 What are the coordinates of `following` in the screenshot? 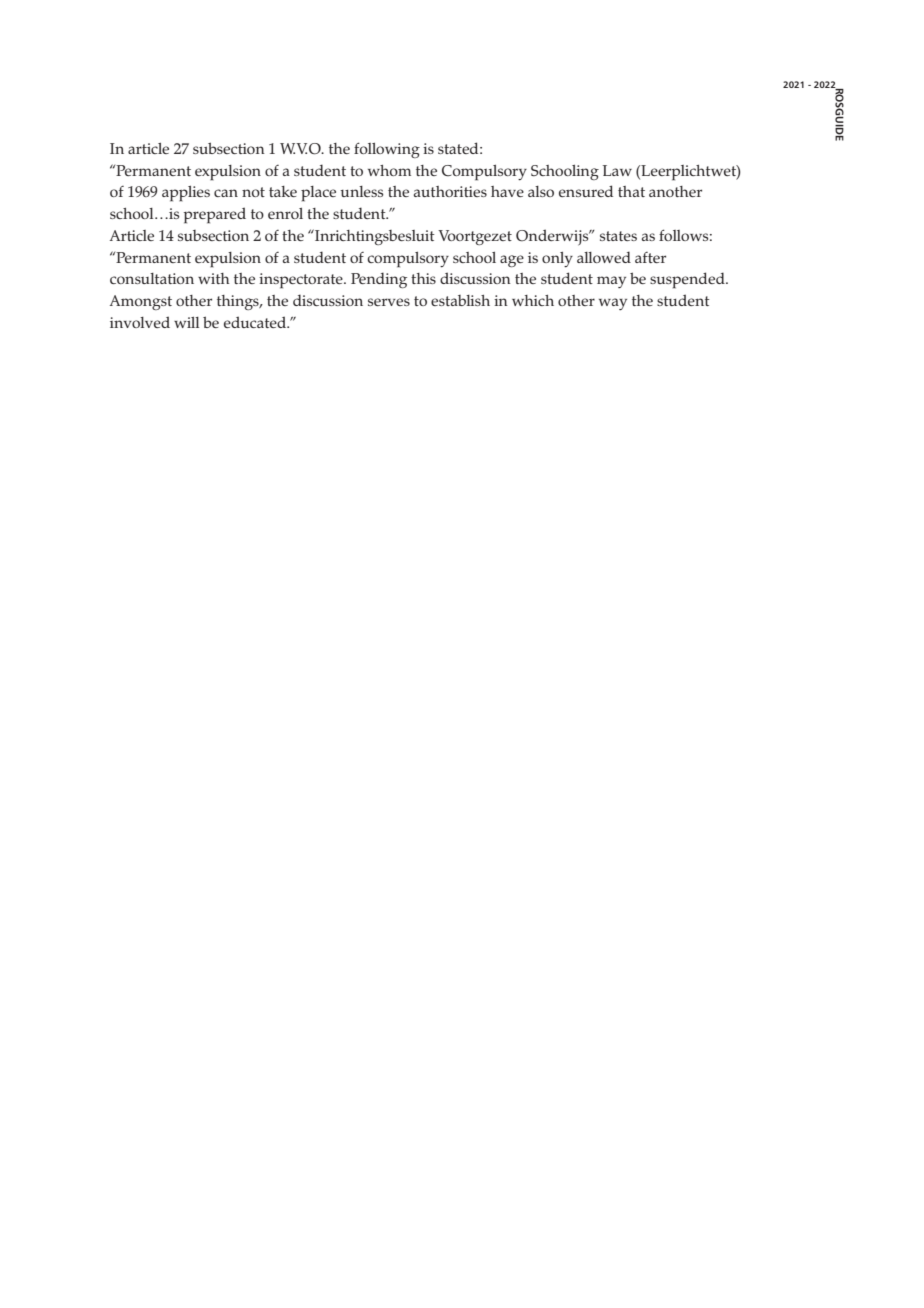 It's located at (387, 150).
